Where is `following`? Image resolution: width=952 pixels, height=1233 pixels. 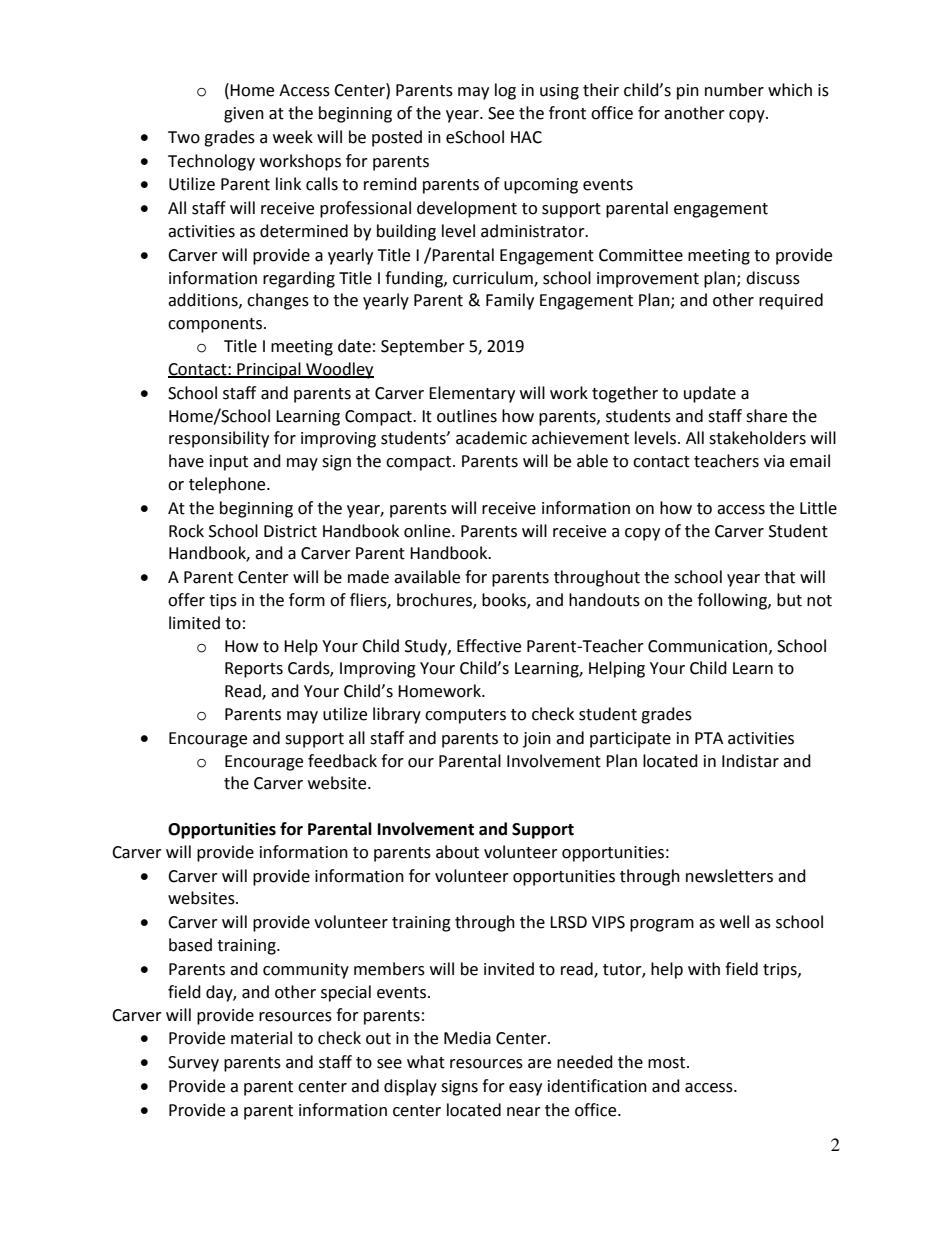 following is located at coordinates (733, 601).
